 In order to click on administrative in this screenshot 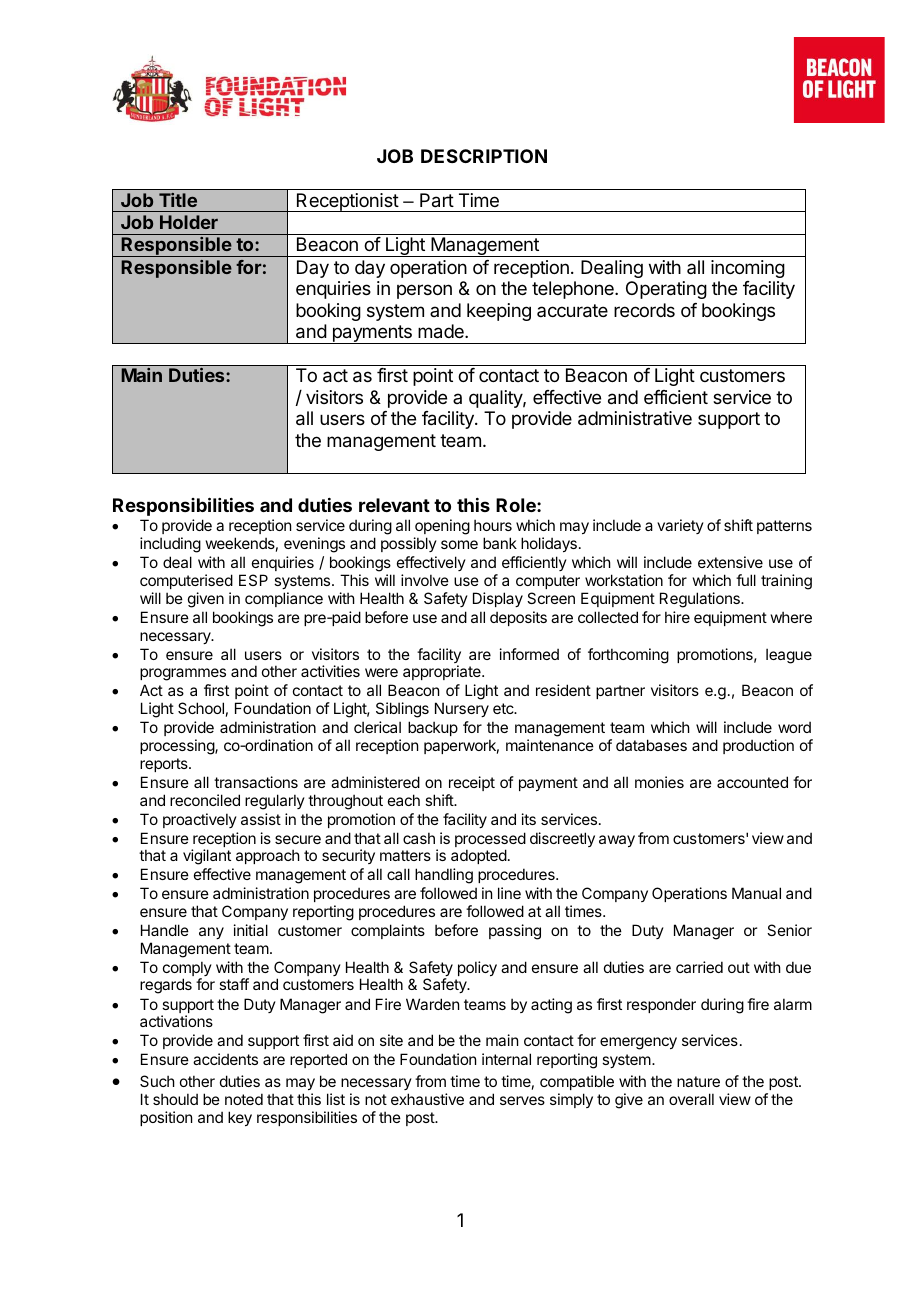, I will do `click(635, 418)`.
